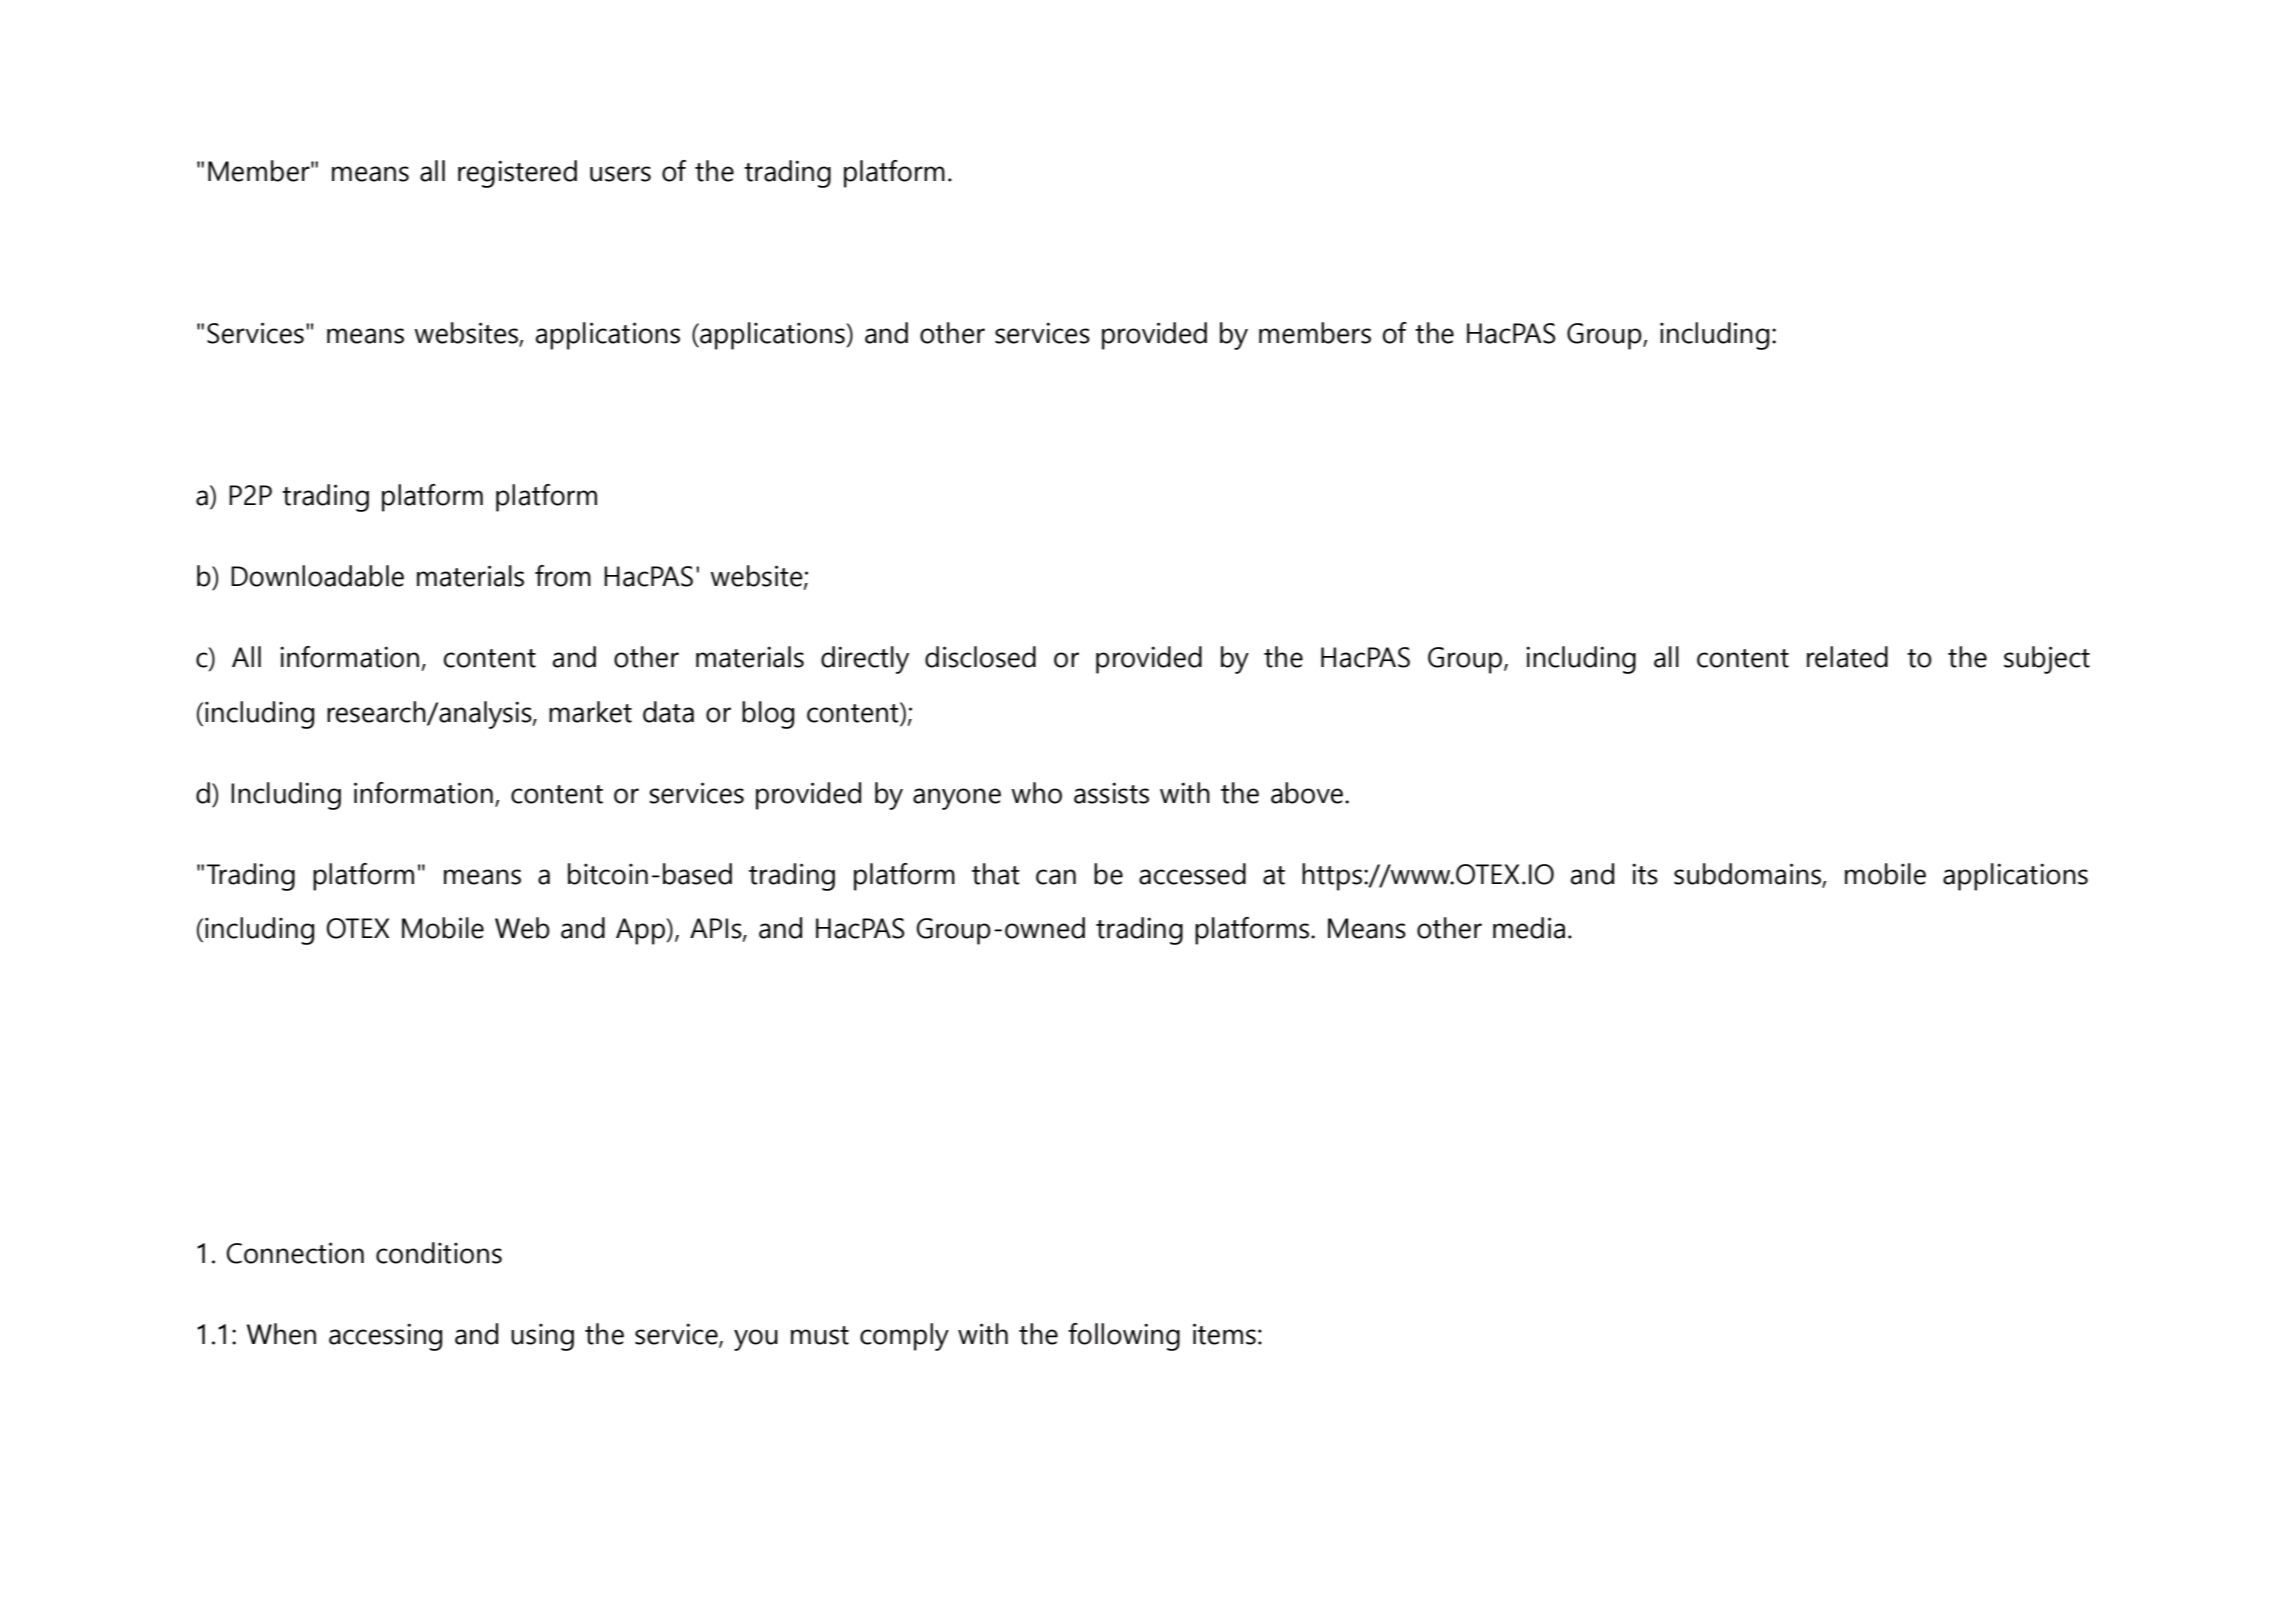  What do you see at coordinates (1847, 657) in the screenshot?
I see `related` at bounding box center [1847, 657].
